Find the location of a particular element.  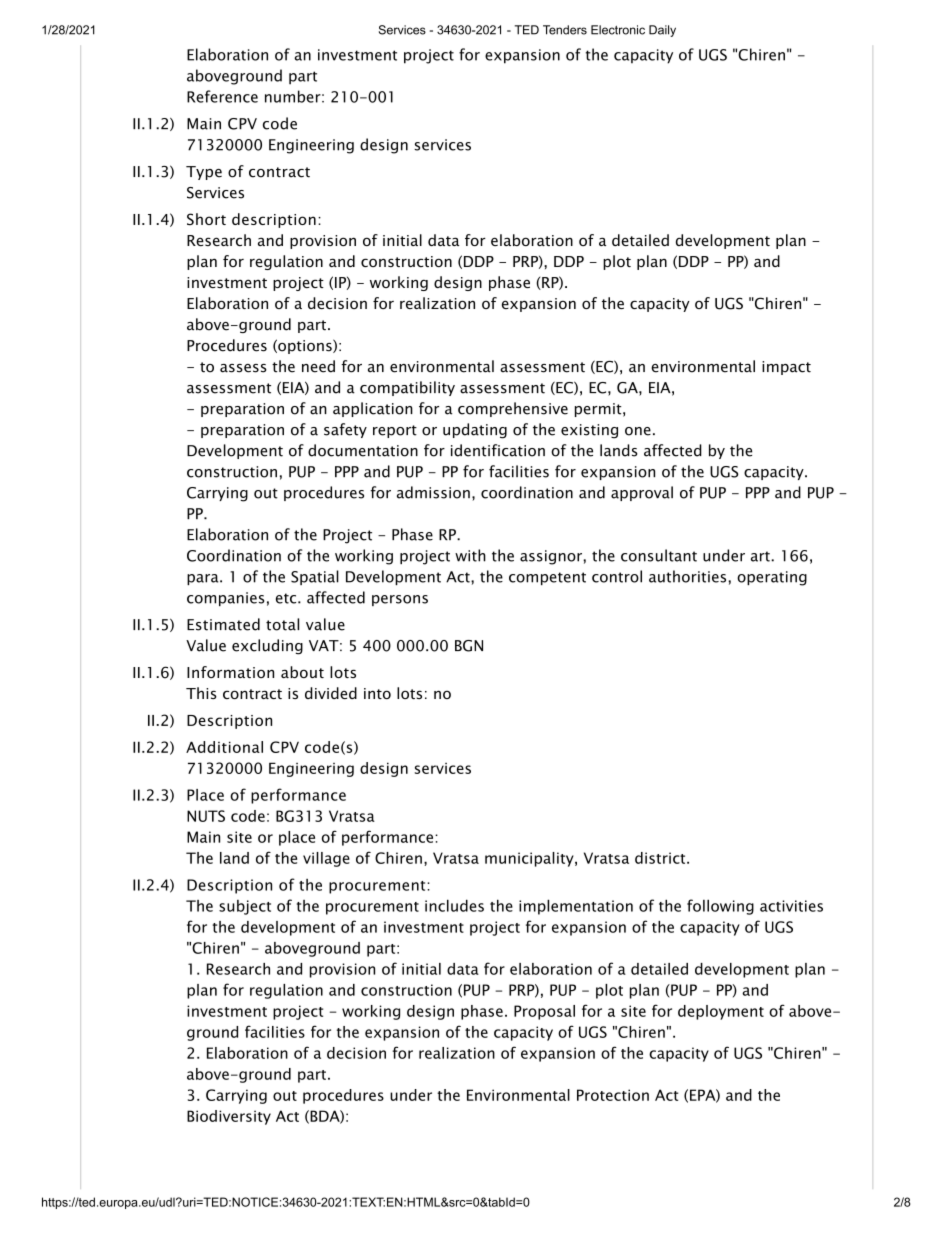

Daily is located at coordinates (662, 31).
